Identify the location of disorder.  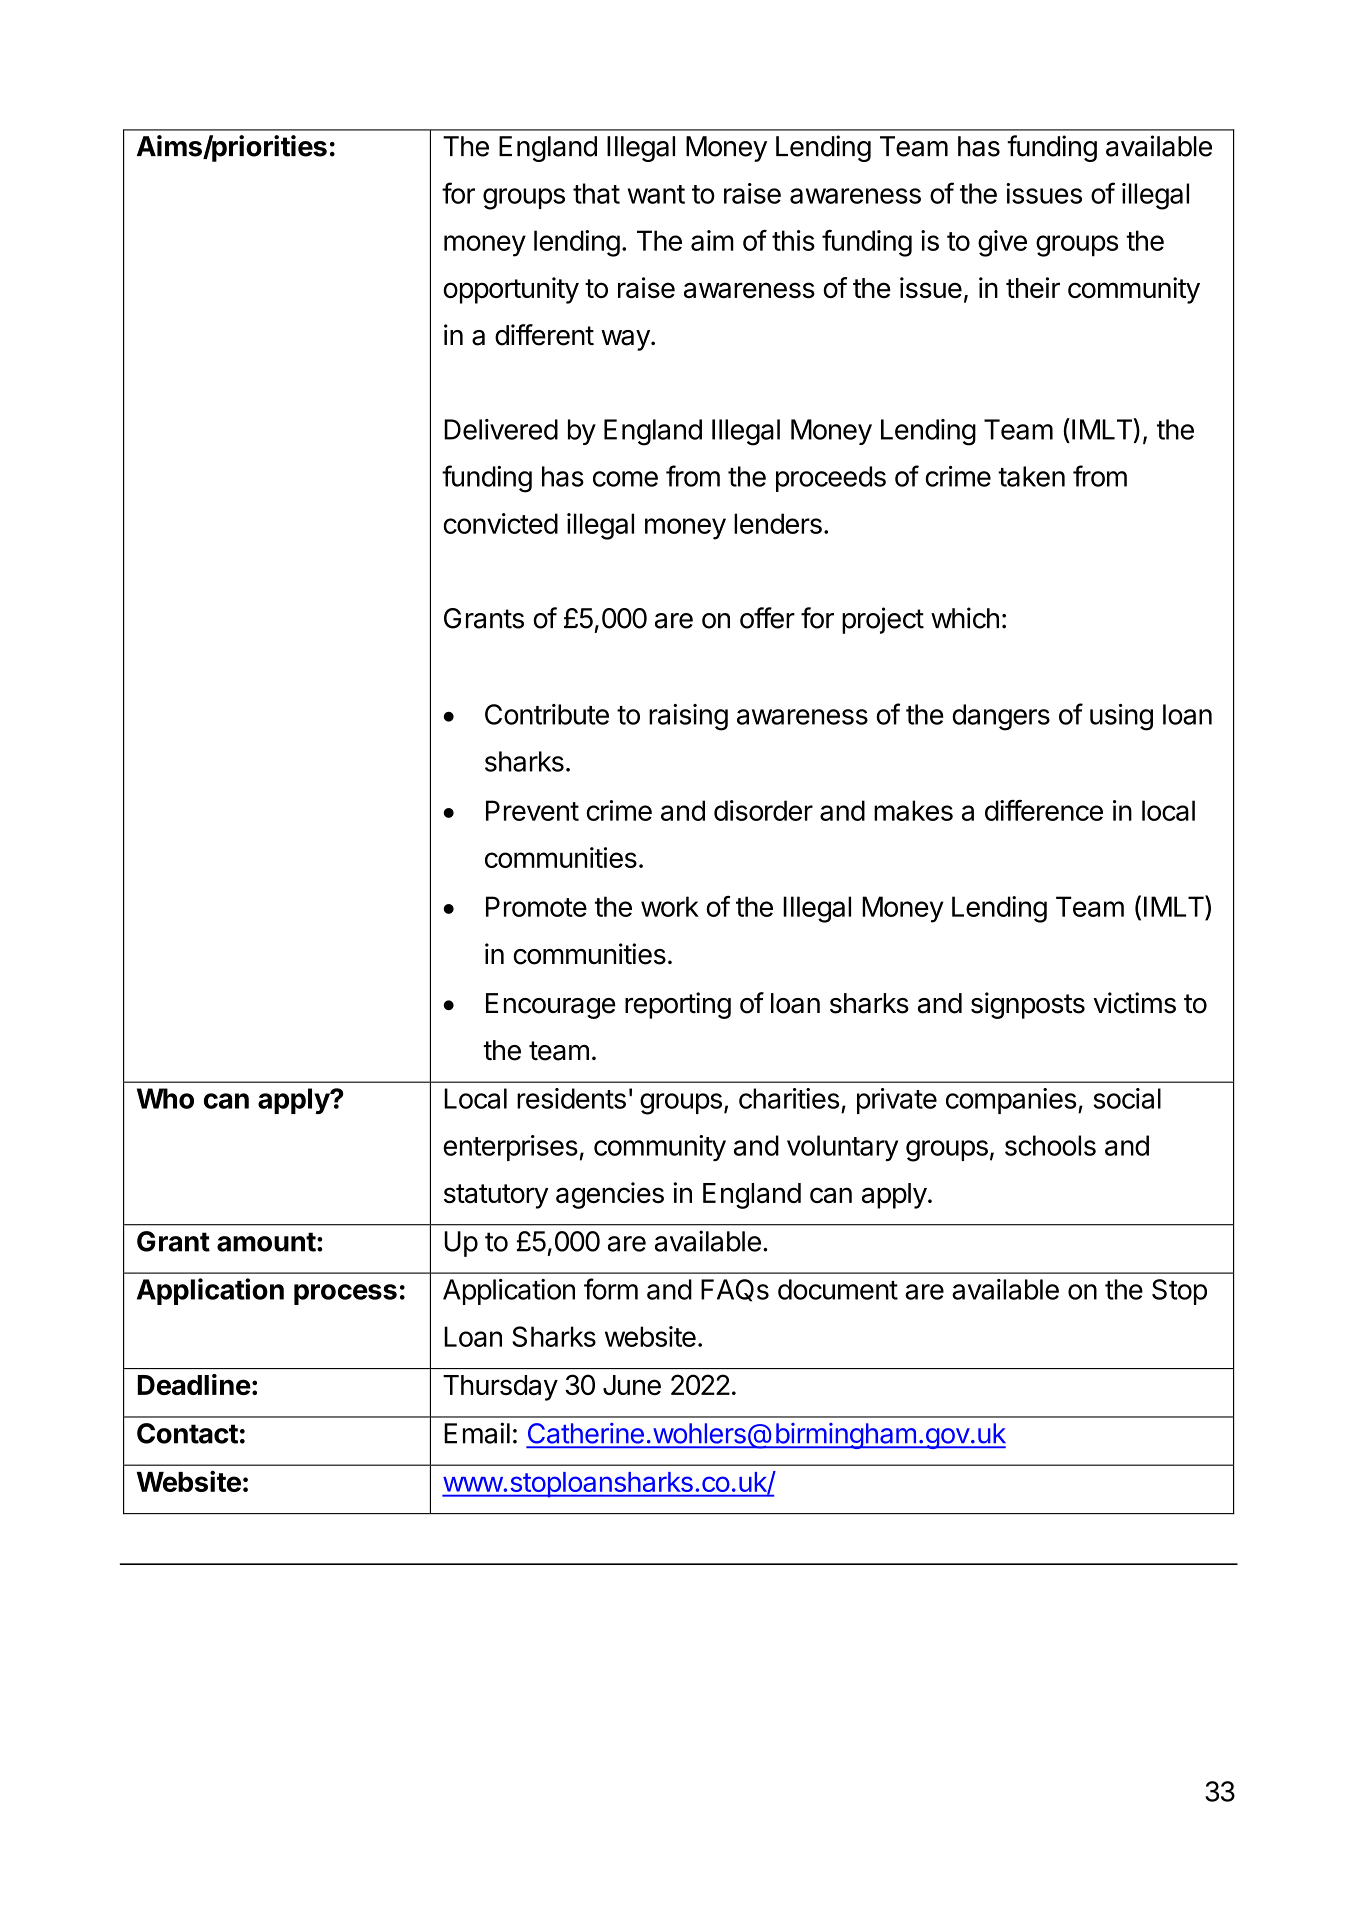
(763, 810).
